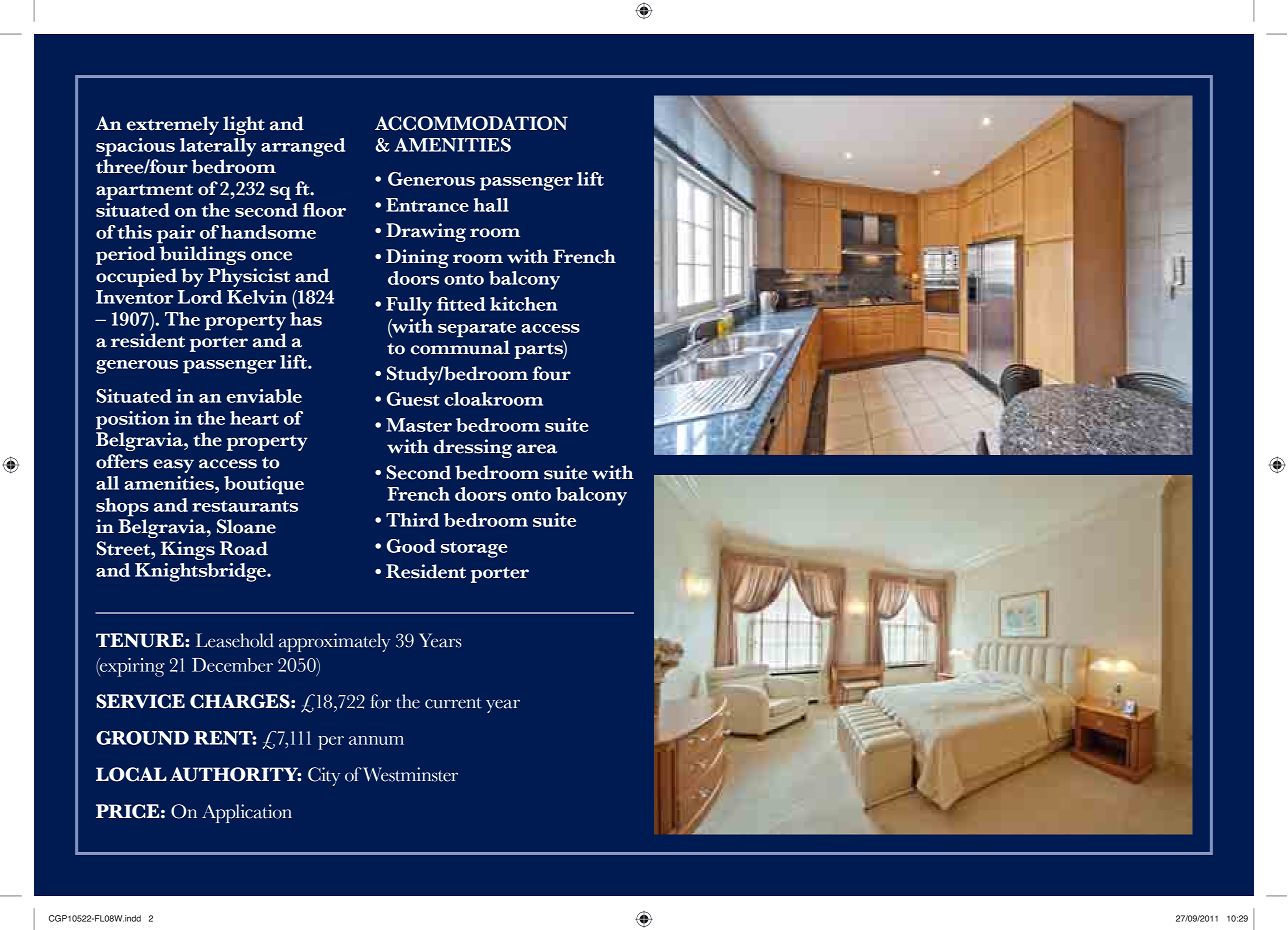 The width and height of the page is (1288, 930). Describe the element at coordinates (303, 147) in the page. I see `arranged` at that location.
